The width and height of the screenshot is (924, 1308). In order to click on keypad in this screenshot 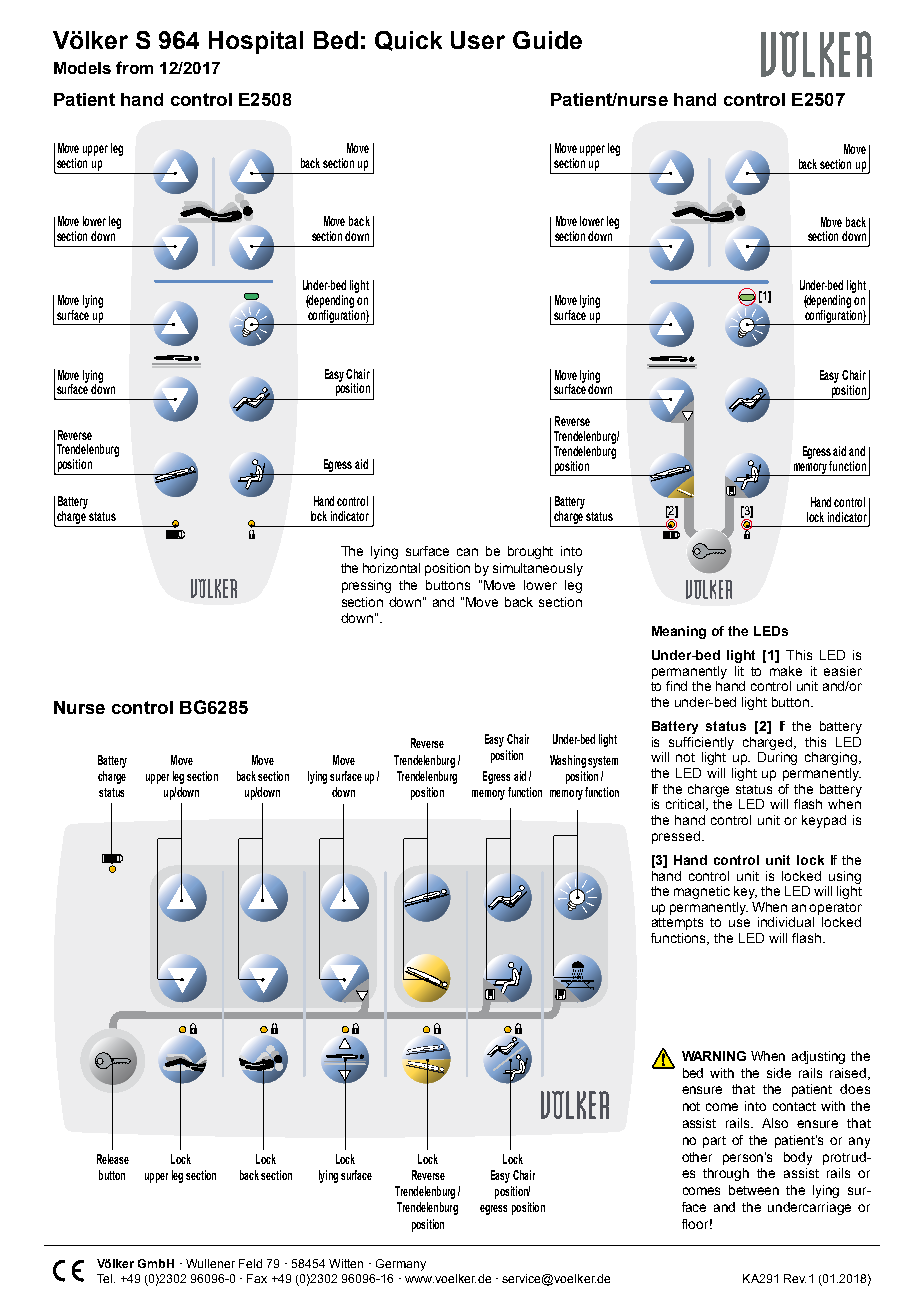, I will do `click(824, 821)`.
